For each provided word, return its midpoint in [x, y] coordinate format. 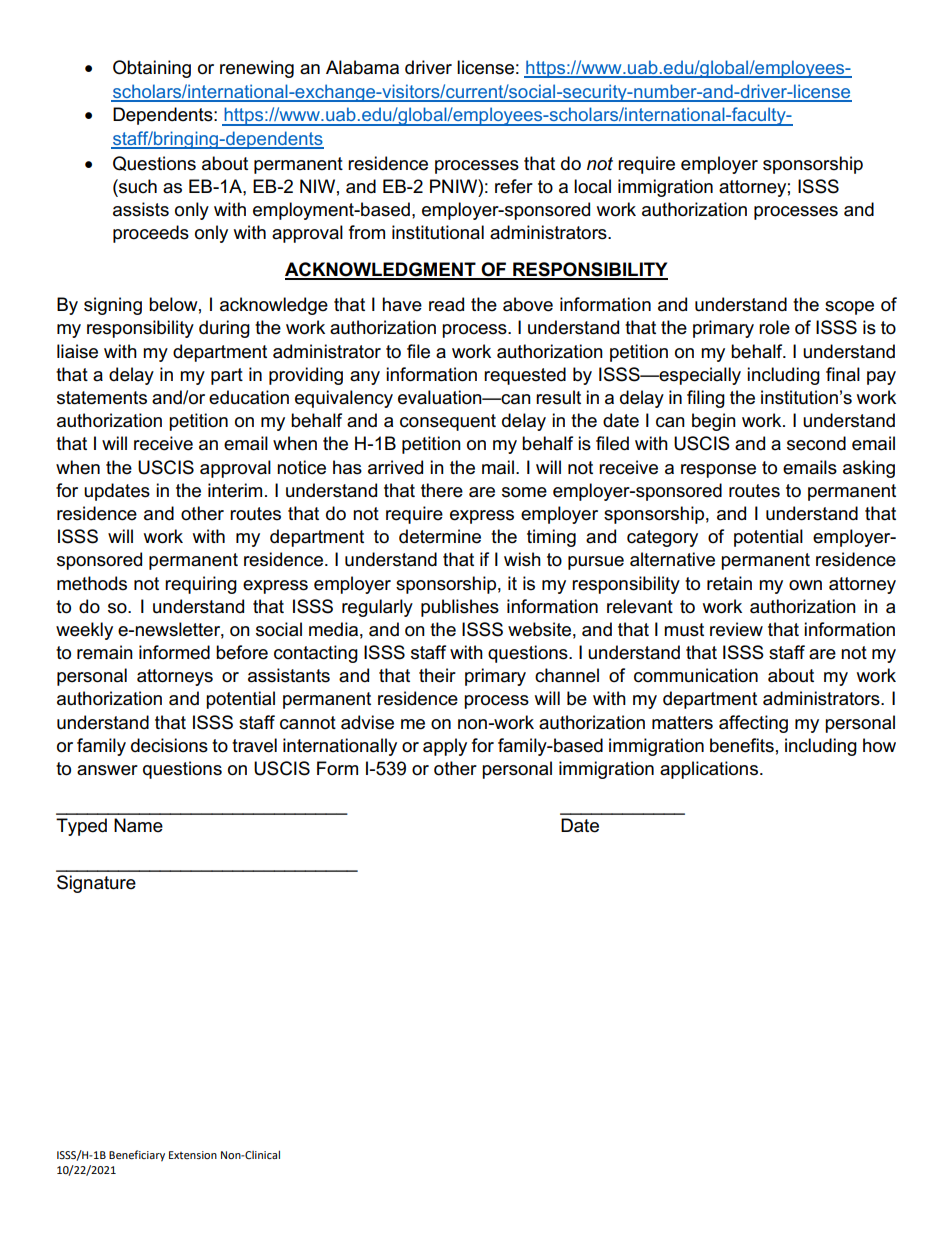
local [592, 186]
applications [709, 770]
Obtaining [152, 69]
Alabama [362, 67]
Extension [193, 1155]
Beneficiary [137, 1156]
